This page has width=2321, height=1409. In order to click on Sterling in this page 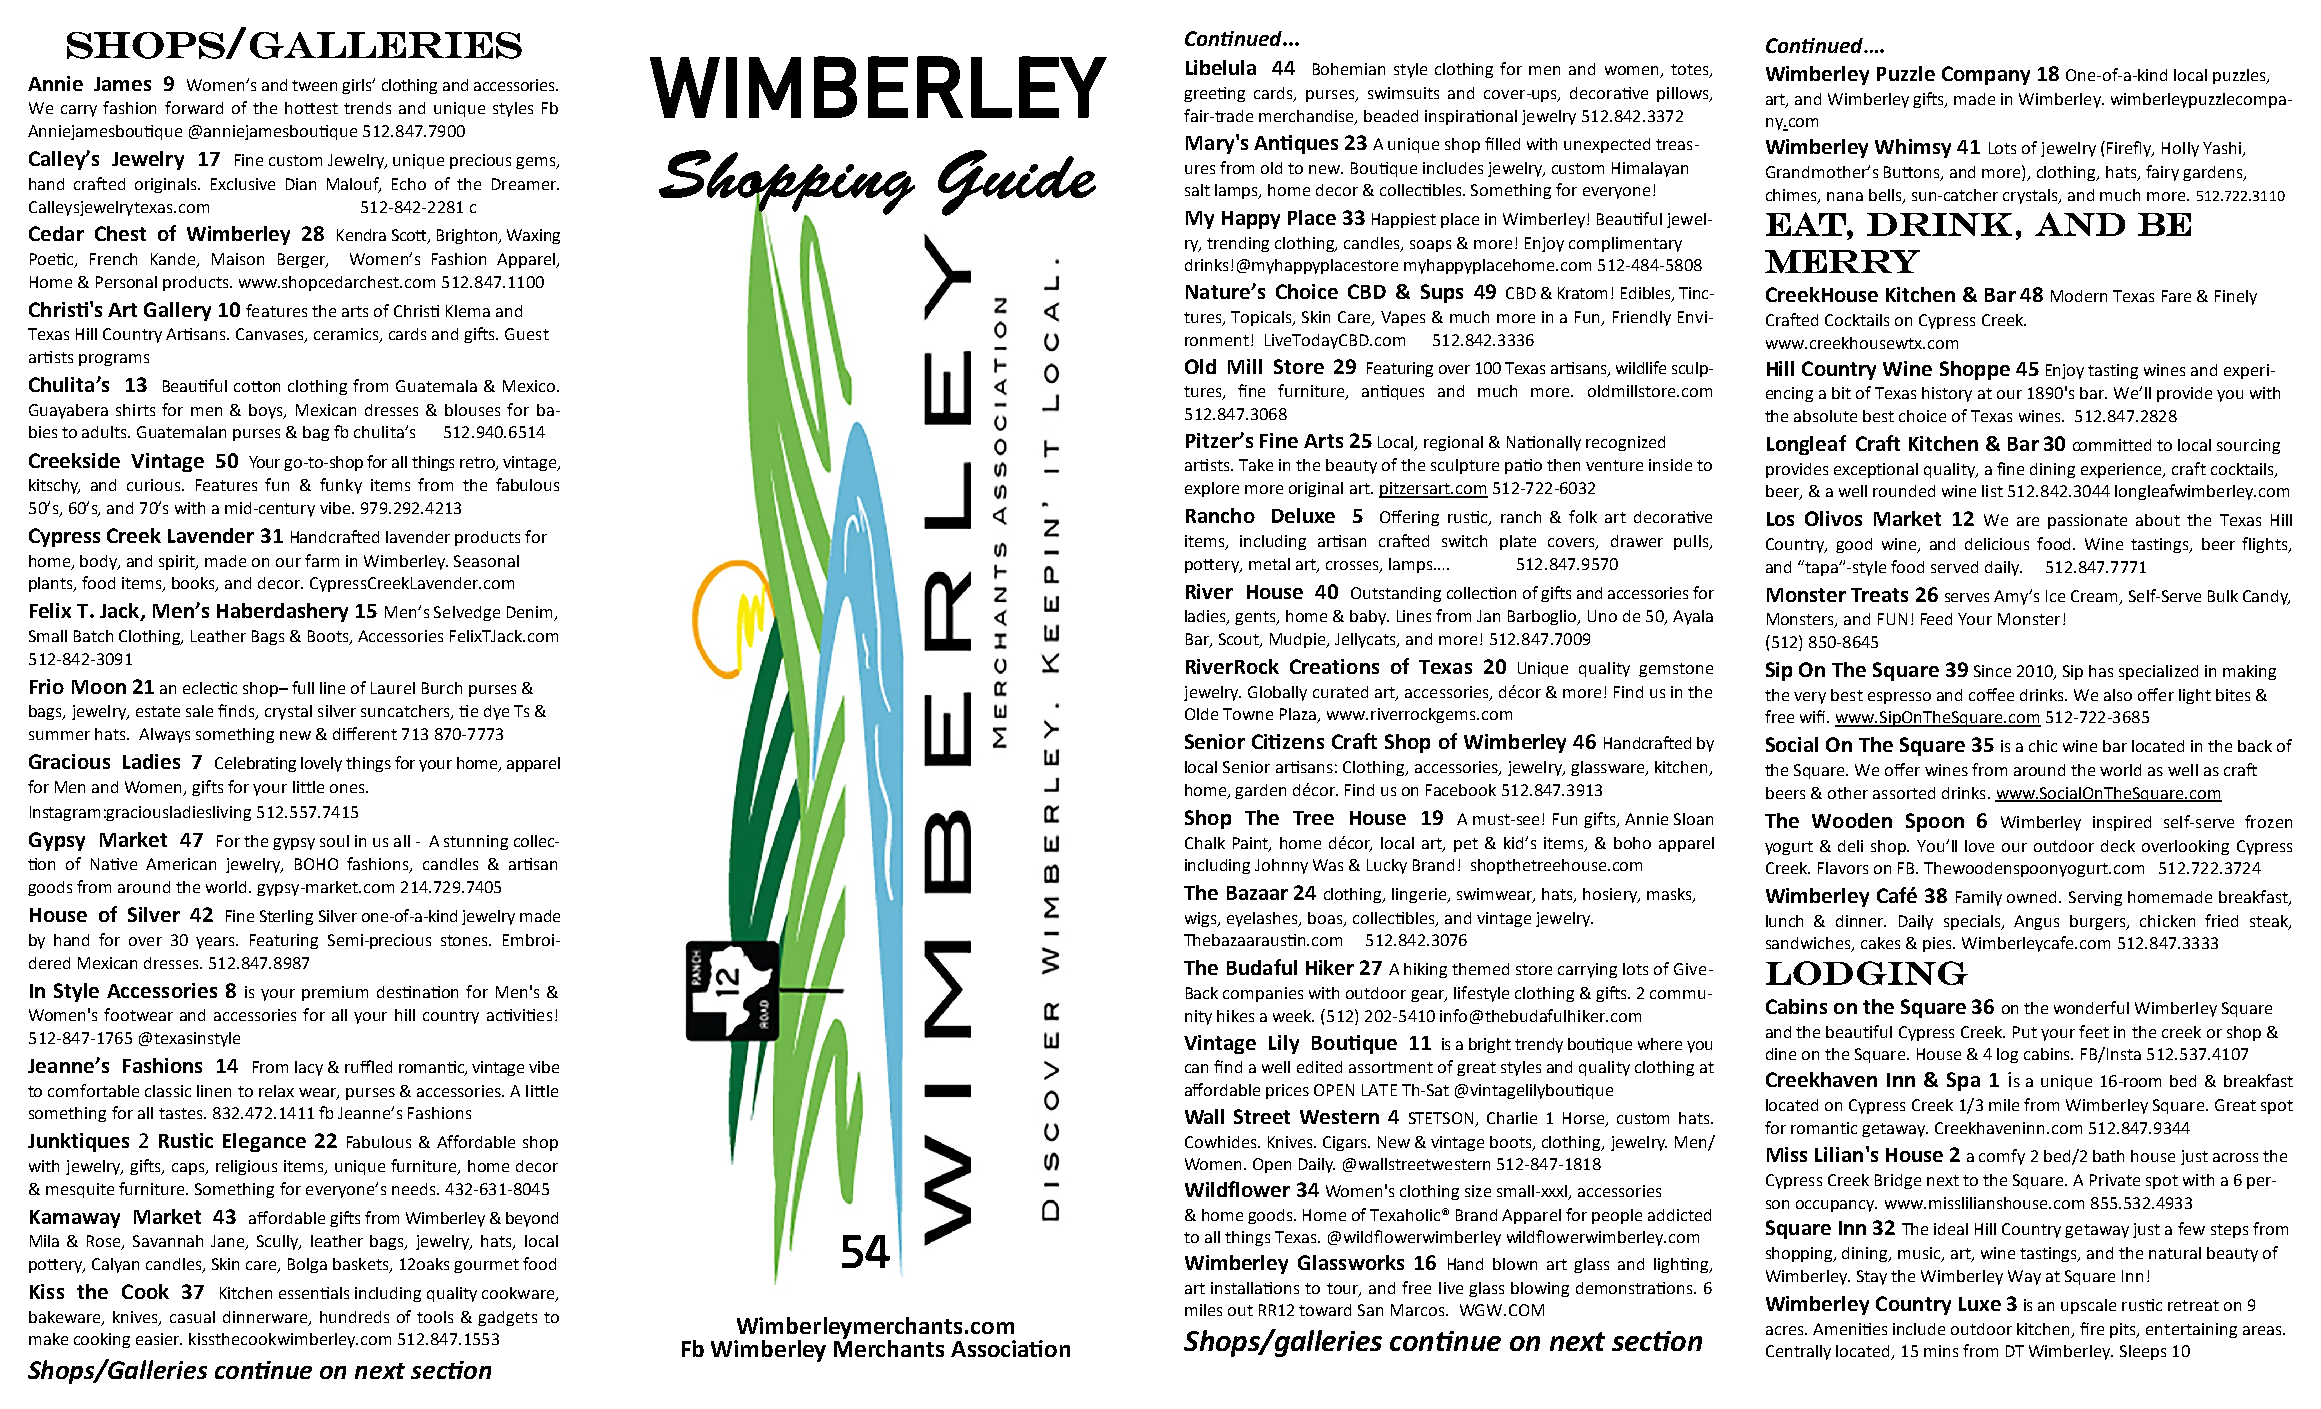, I will do `click(286, 917)`.
